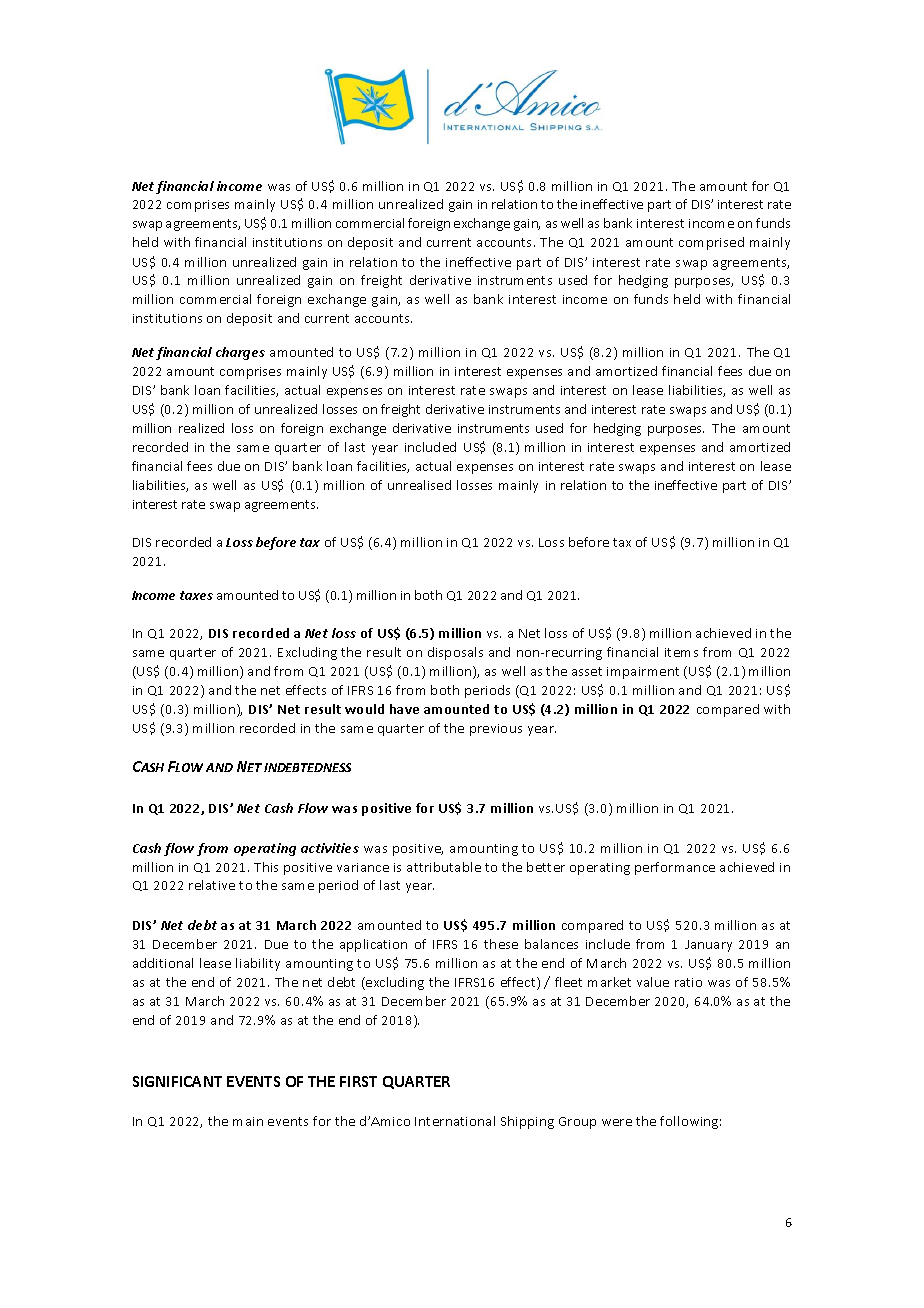  What do you see at coordinates (643, 673) in the page?
I see `impairment` at bounding box center [643, 673].
